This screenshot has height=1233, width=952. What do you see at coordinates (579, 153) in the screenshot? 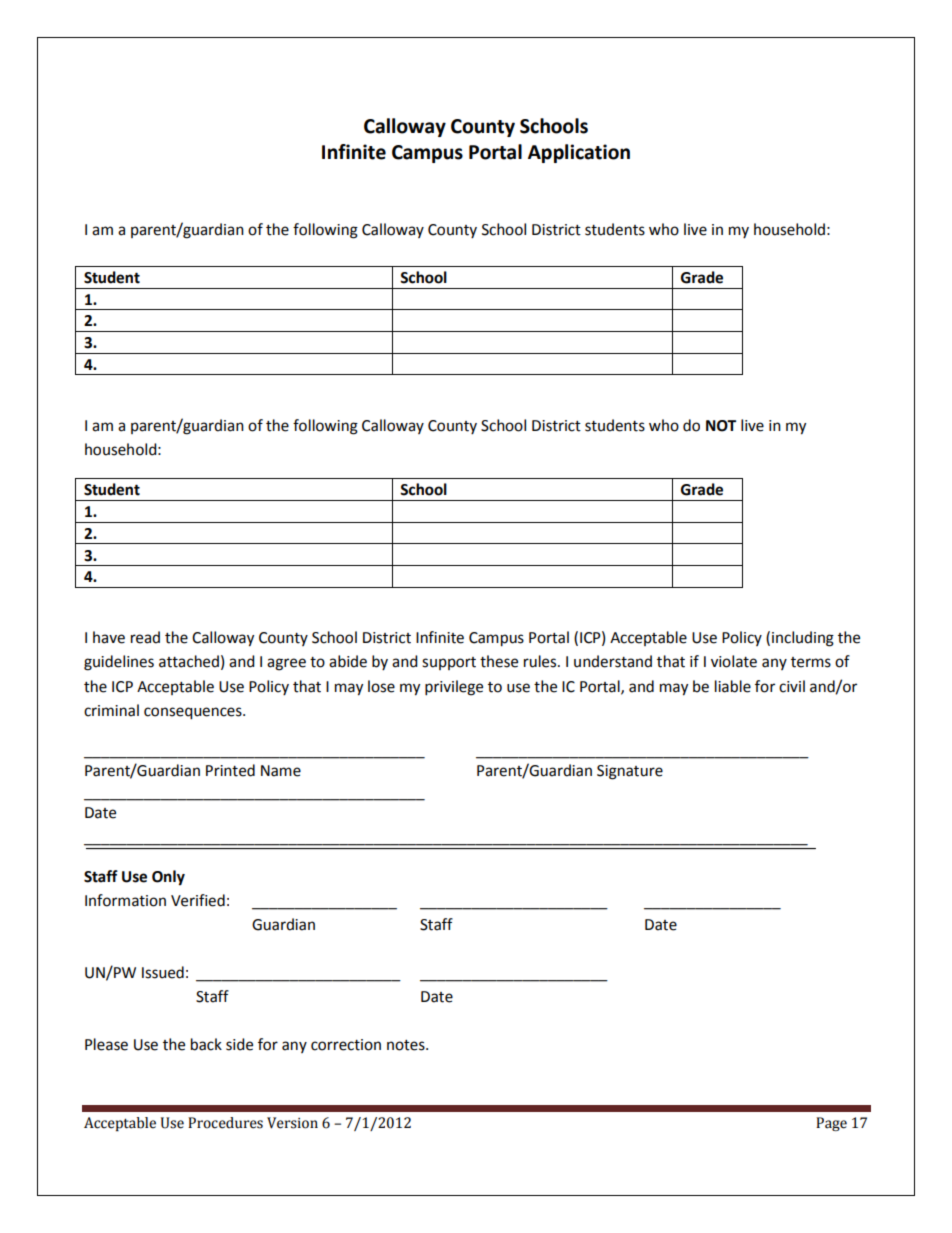
I see `Application` at bounding box center [579, 153].
